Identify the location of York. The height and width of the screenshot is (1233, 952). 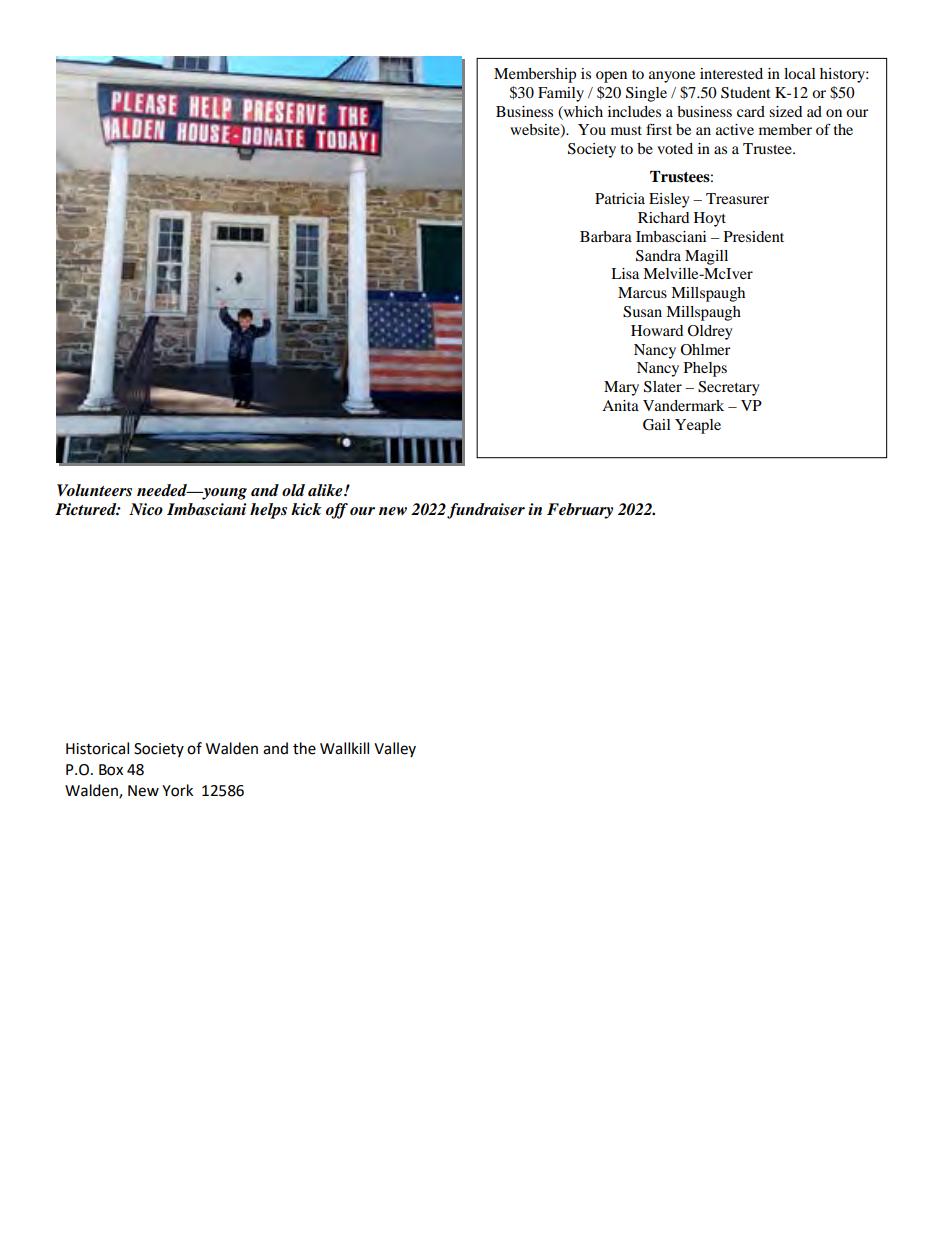
(177, 790).
